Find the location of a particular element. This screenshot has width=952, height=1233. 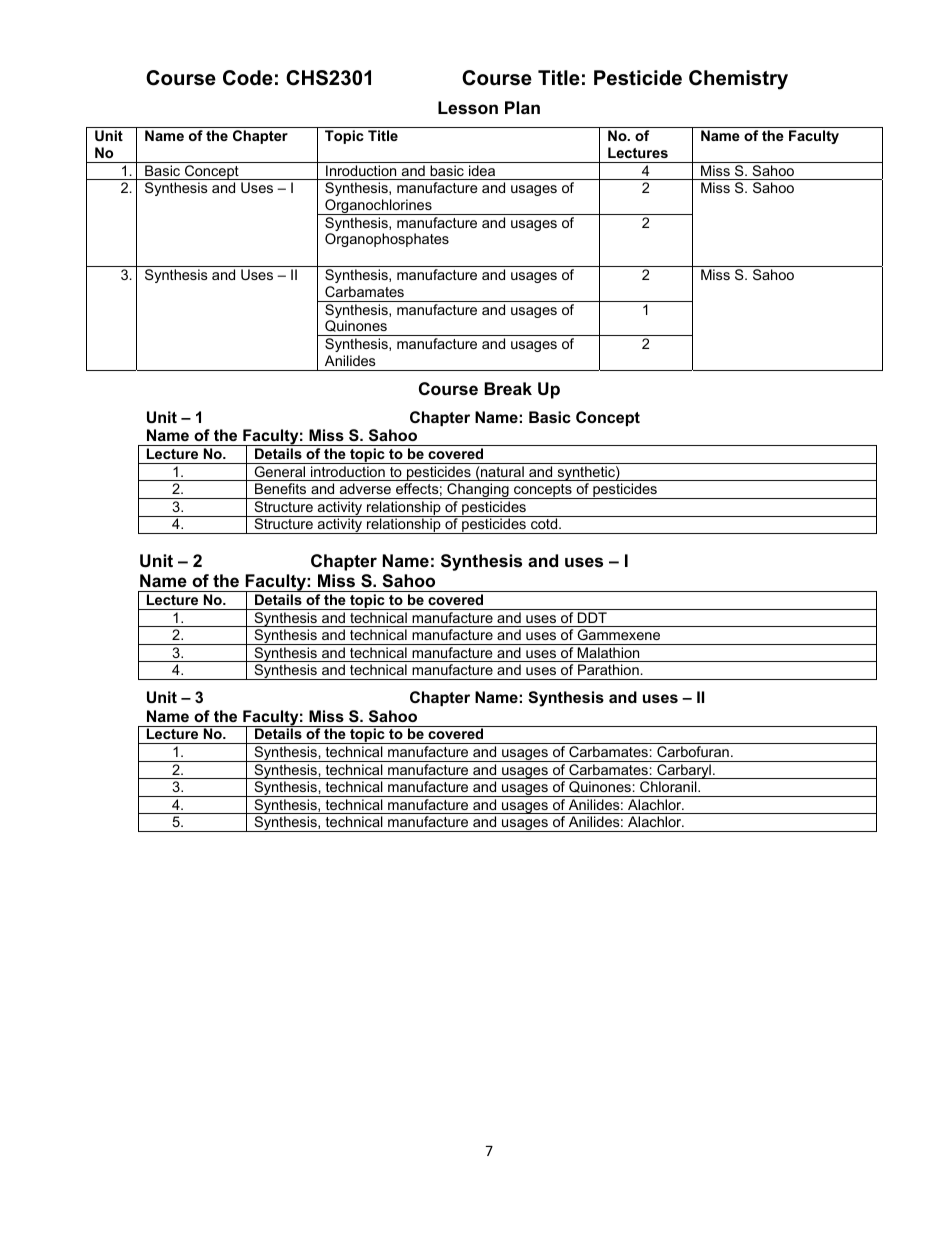

Chemistry is located at coordinates (738, 80).
